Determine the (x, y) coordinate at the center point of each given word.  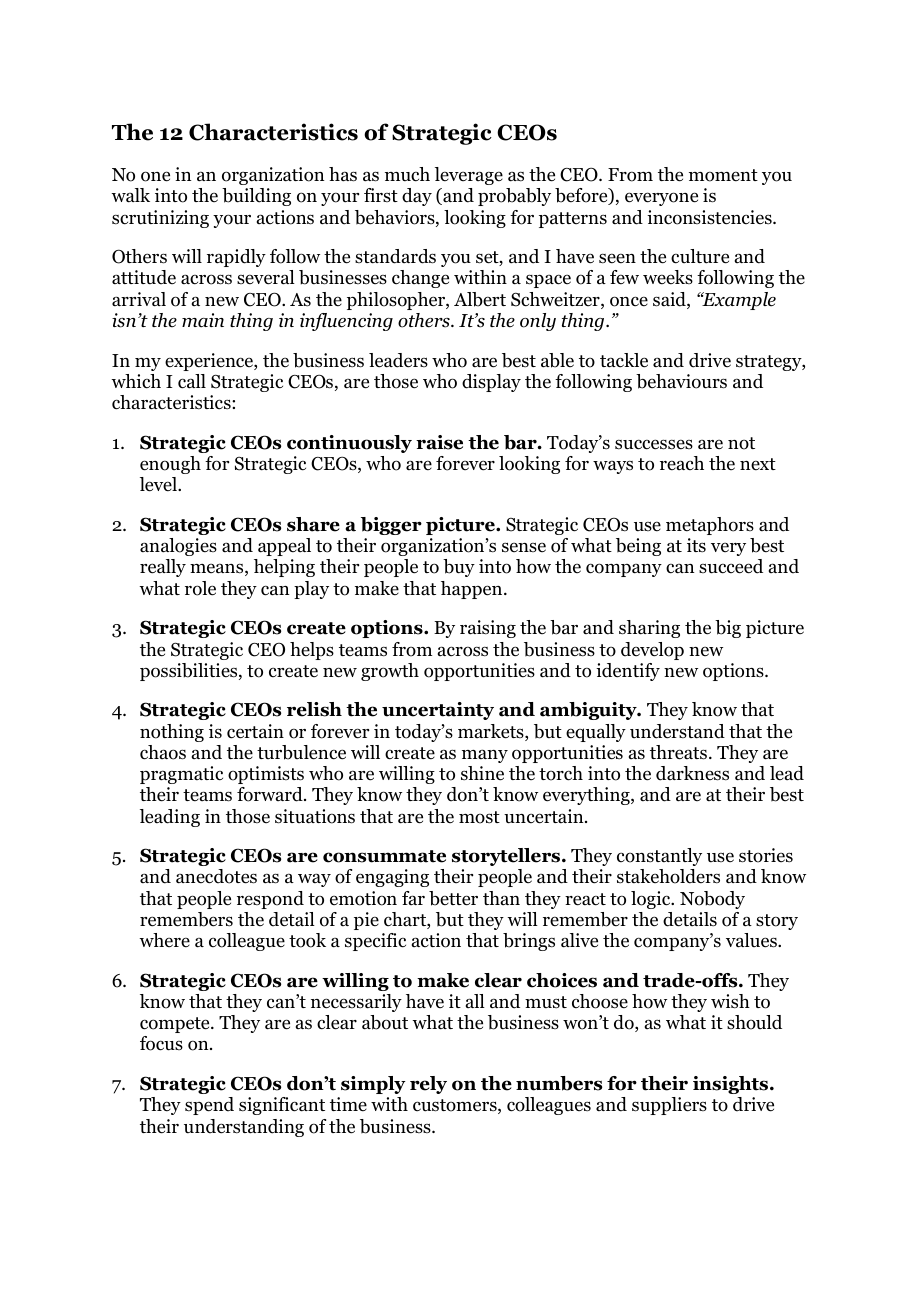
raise (439, 442)
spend (209, 1106)
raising (488, 629)
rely (428, 1085)
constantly (659, 857)
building (256, 197)
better (453, 898)
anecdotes (216, 876)
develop (652, 651)
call (192, 381)
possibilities (190, 672)
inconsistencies (710, 217)
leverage (469, 176)
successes (654, 444)
